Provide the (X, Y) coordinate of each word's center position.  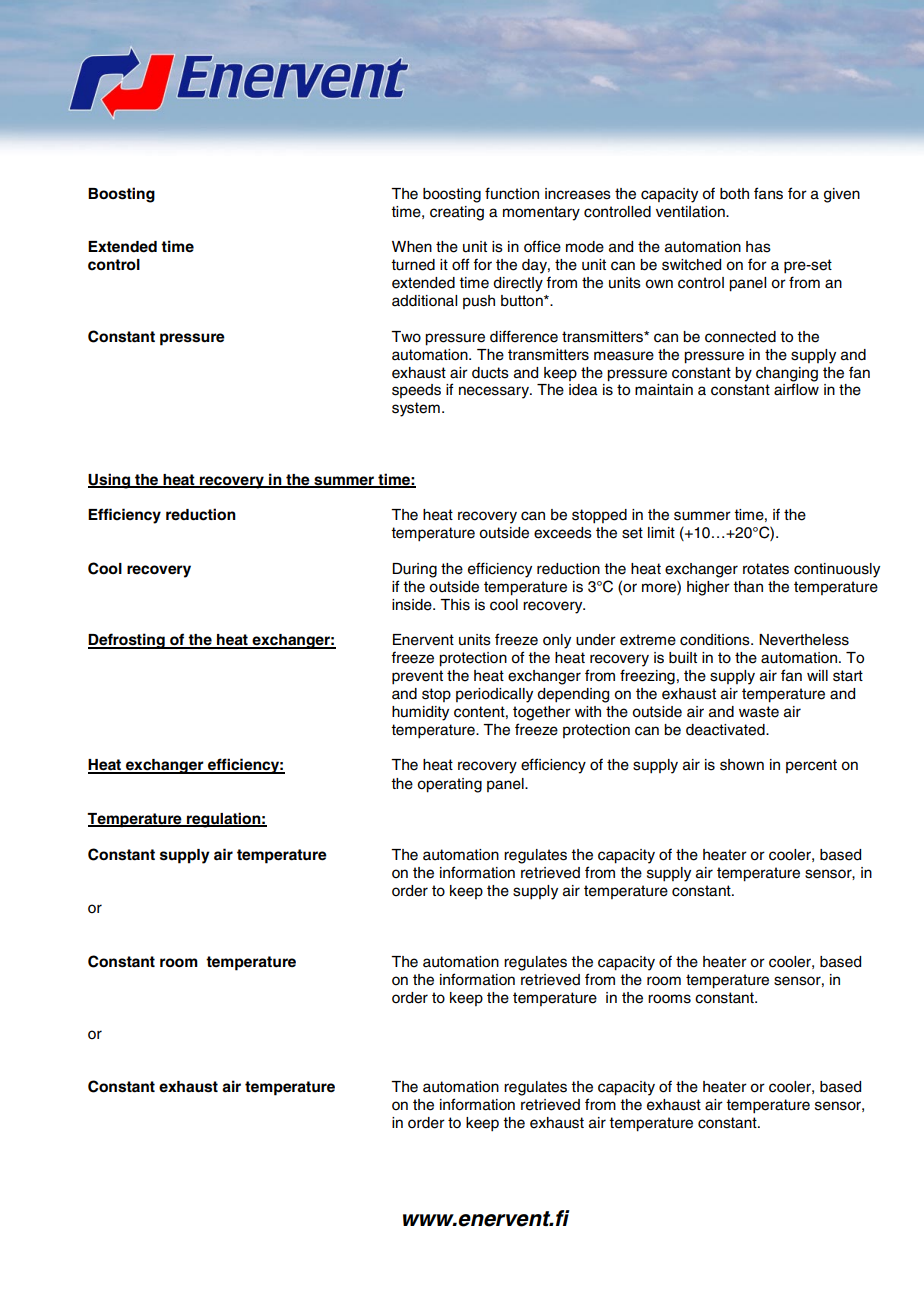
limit (661, 532)
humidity (420, 713)
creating (457, 213)
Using (110, 481)
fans (768, 193)
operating (449, 785)
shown (742, 765)
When (412, 247)
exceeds (563, 533)
